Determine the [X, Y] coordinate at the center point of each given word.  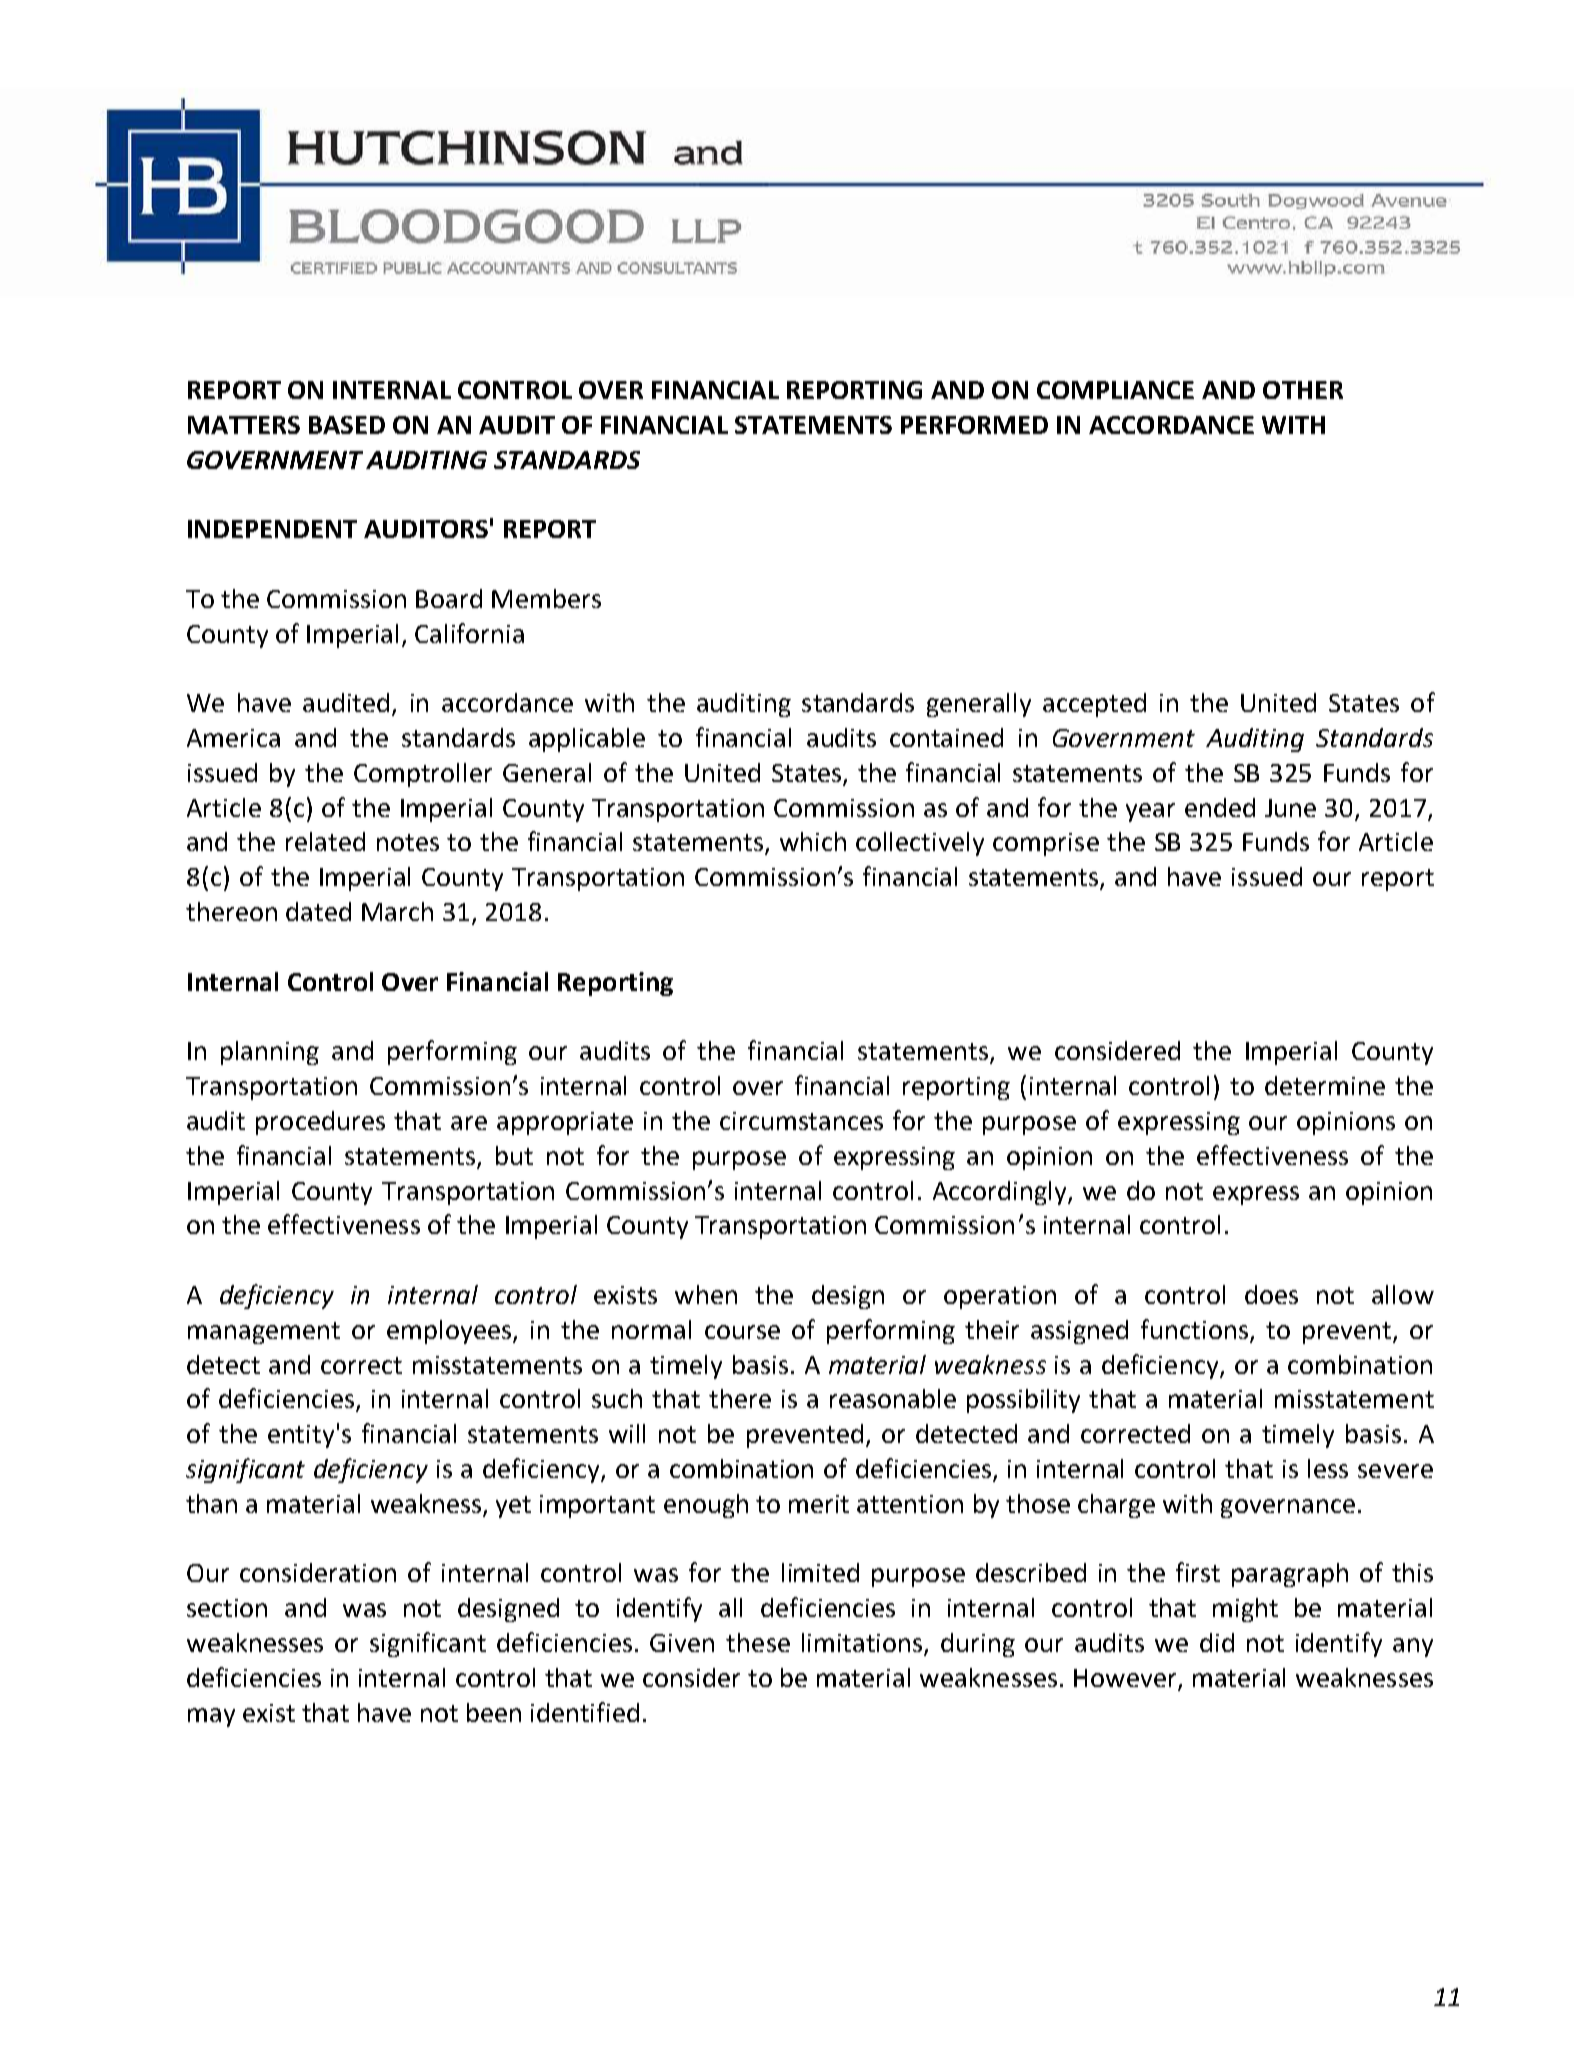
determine [1325, 1085]
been [494, 1712]
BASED [347, 425]
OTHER [1303, 390]
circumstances [801, 1121]
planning [270, 1053]
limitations [863, 1644]
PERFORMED [974, 425]
